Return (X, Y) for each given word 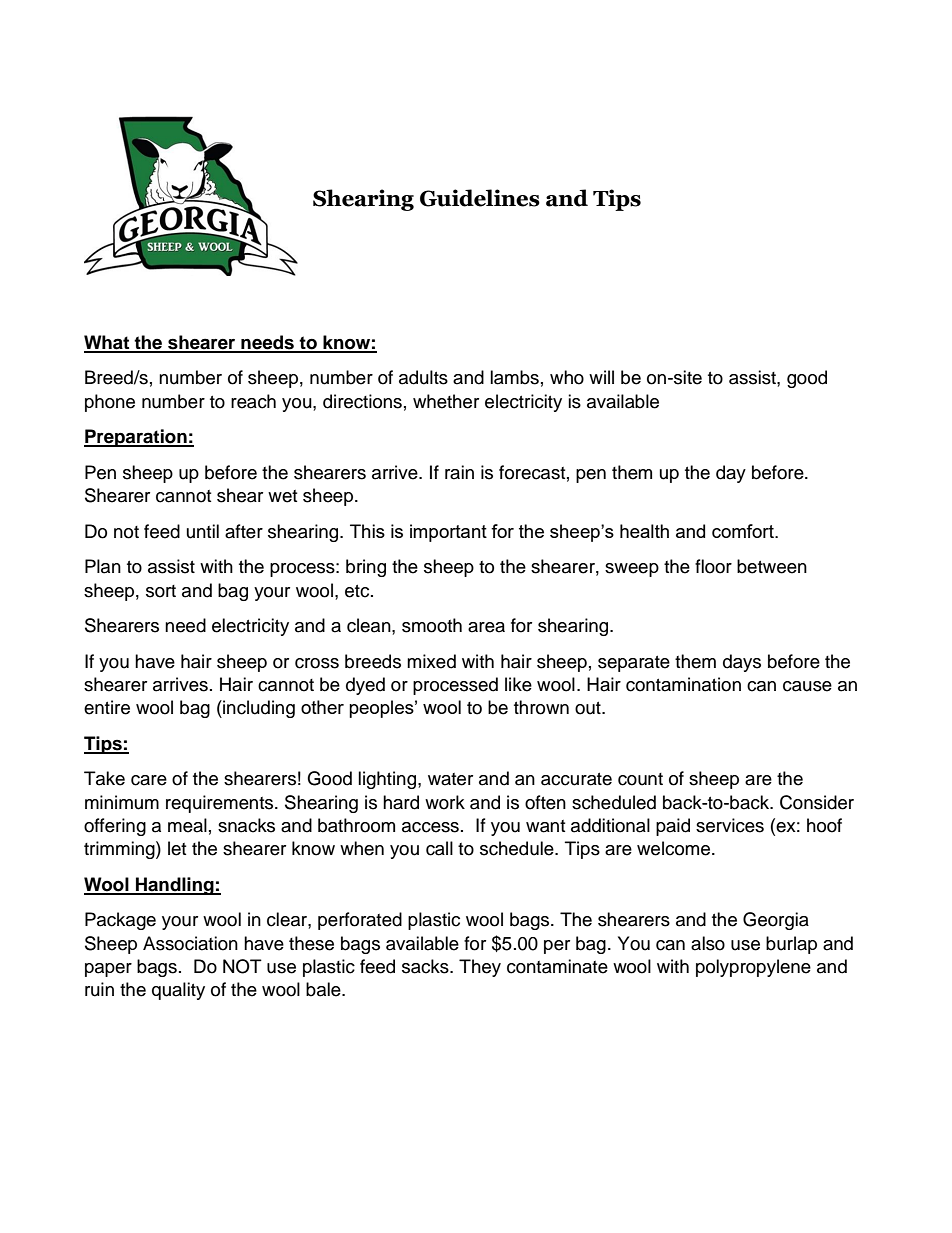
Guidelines (480, 198)
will (601, 377)
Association (190, 943)
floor (713, 566)
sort (161, 591)
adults (423, 377)
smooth (432, 625)
